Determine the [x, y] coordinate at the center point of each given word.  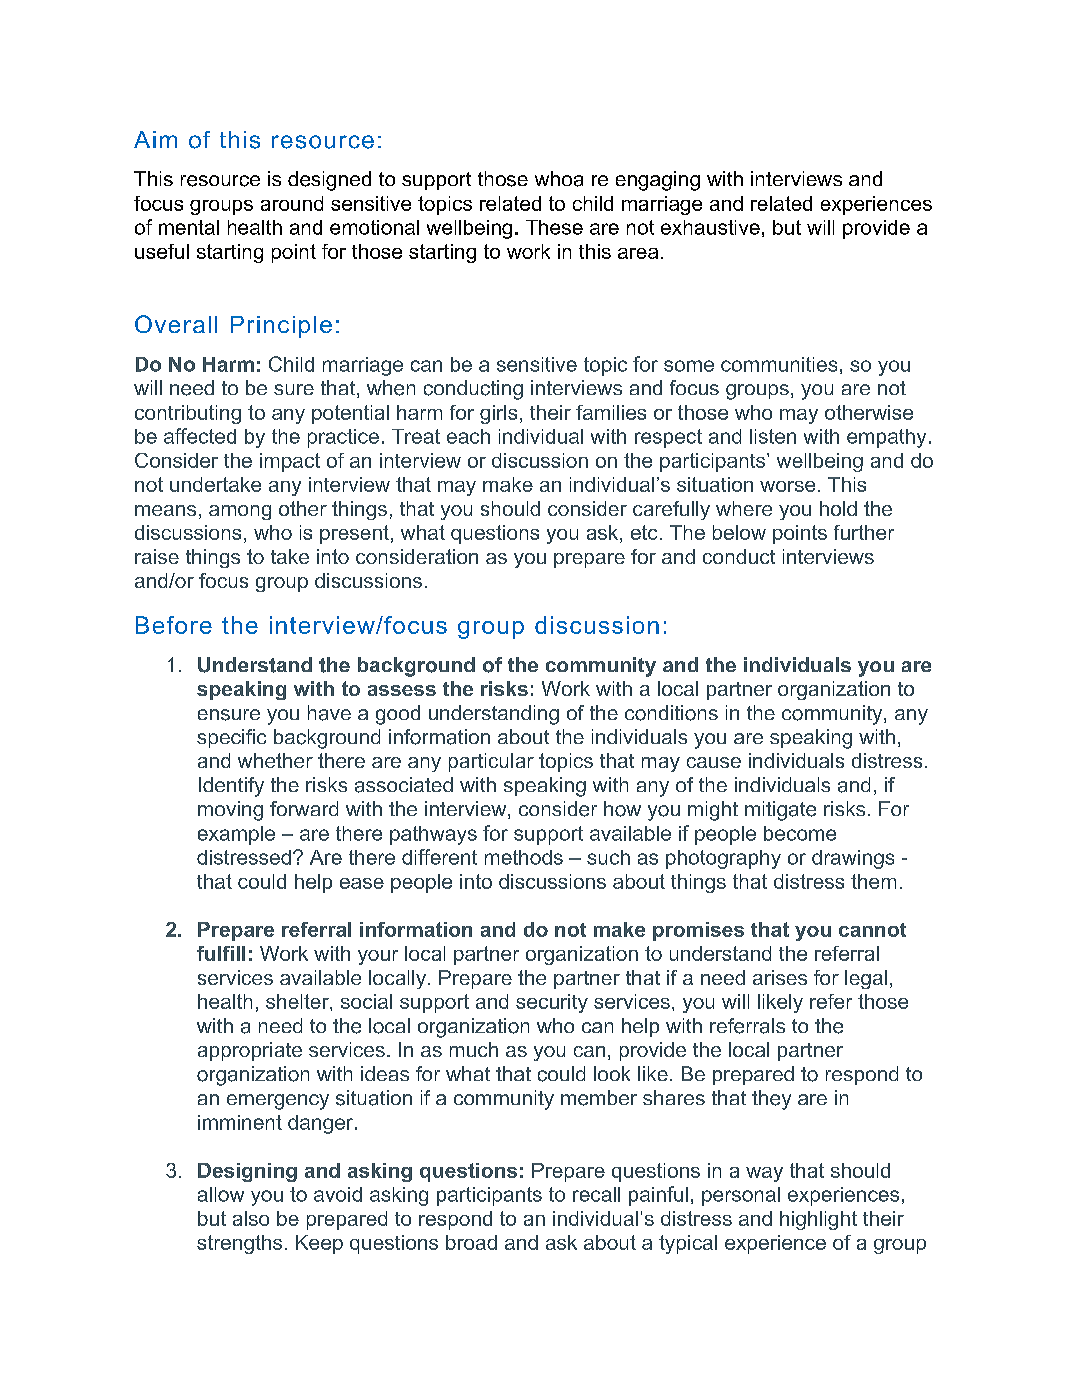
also [251, 1218]
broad [471, 1242]
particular [491, 762]
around [292, 203]
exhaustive [710, 227]
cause [714, 762]
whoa [559, 179]
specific [231, 738]
